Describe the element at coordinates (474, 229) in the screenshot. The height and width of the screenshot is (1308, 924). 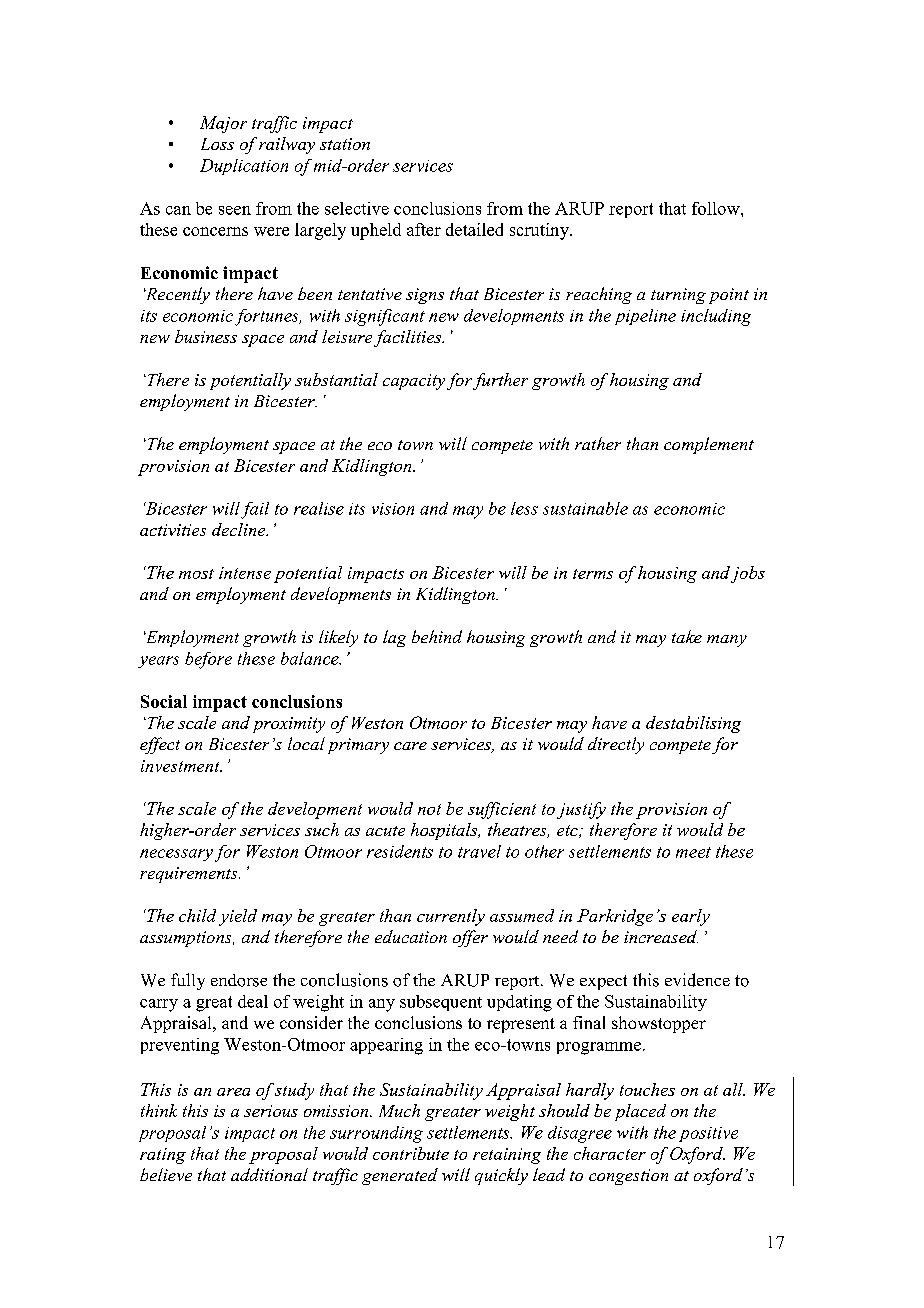
I see `detailed` at that location.
